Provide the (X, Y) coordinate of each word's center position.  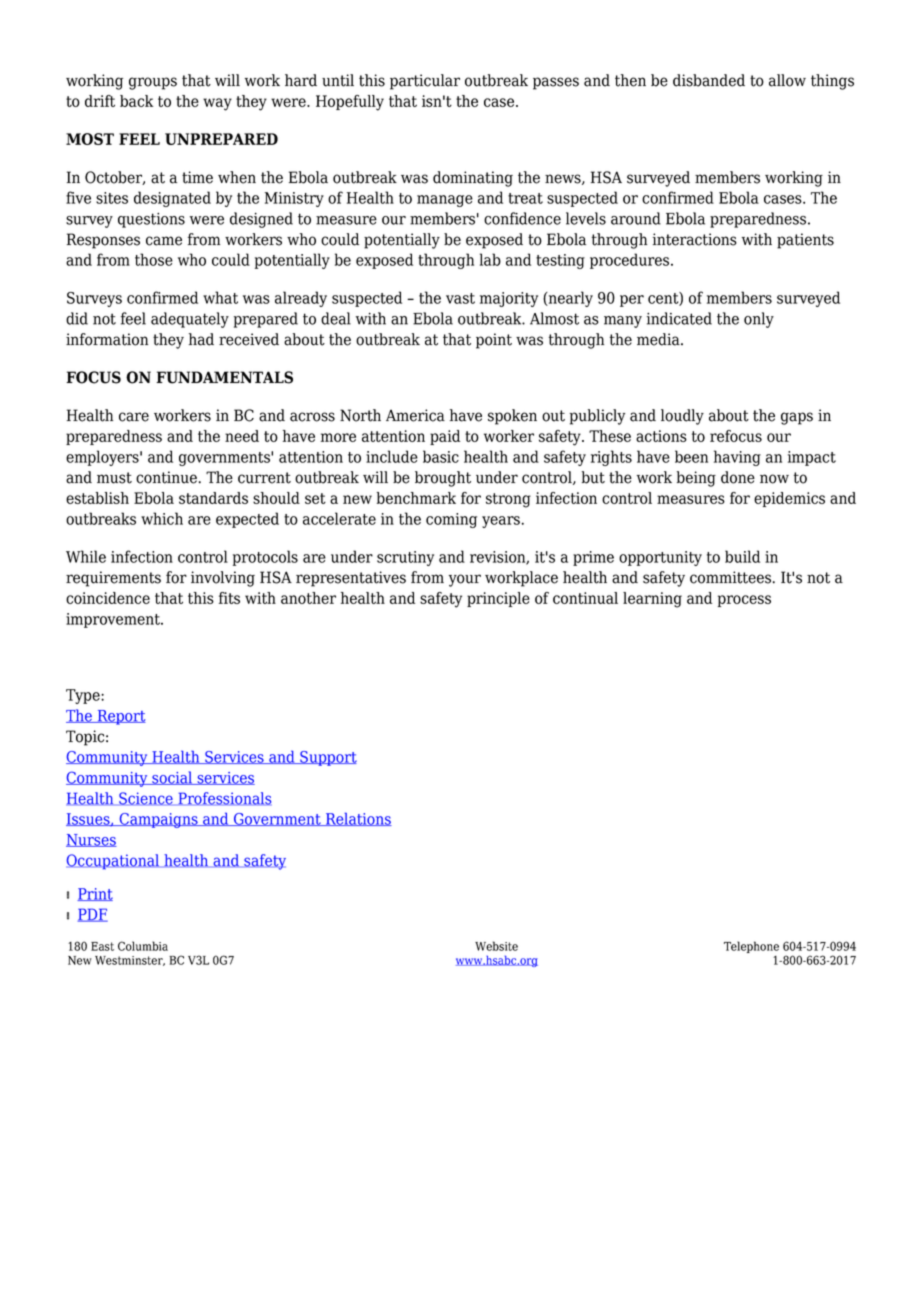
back (136, 101)
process (744, 601)
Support (327, 758)
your (465, 580)
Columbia (143, 946)
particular (425, 82)
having (737, 458)
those (154, 259)
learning (652, 600)
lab (490, 259)
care (134, 417)
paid (445, 437)
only (759, 320)
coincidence (108, 598)
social (172, 778)
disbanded (709, 80)
